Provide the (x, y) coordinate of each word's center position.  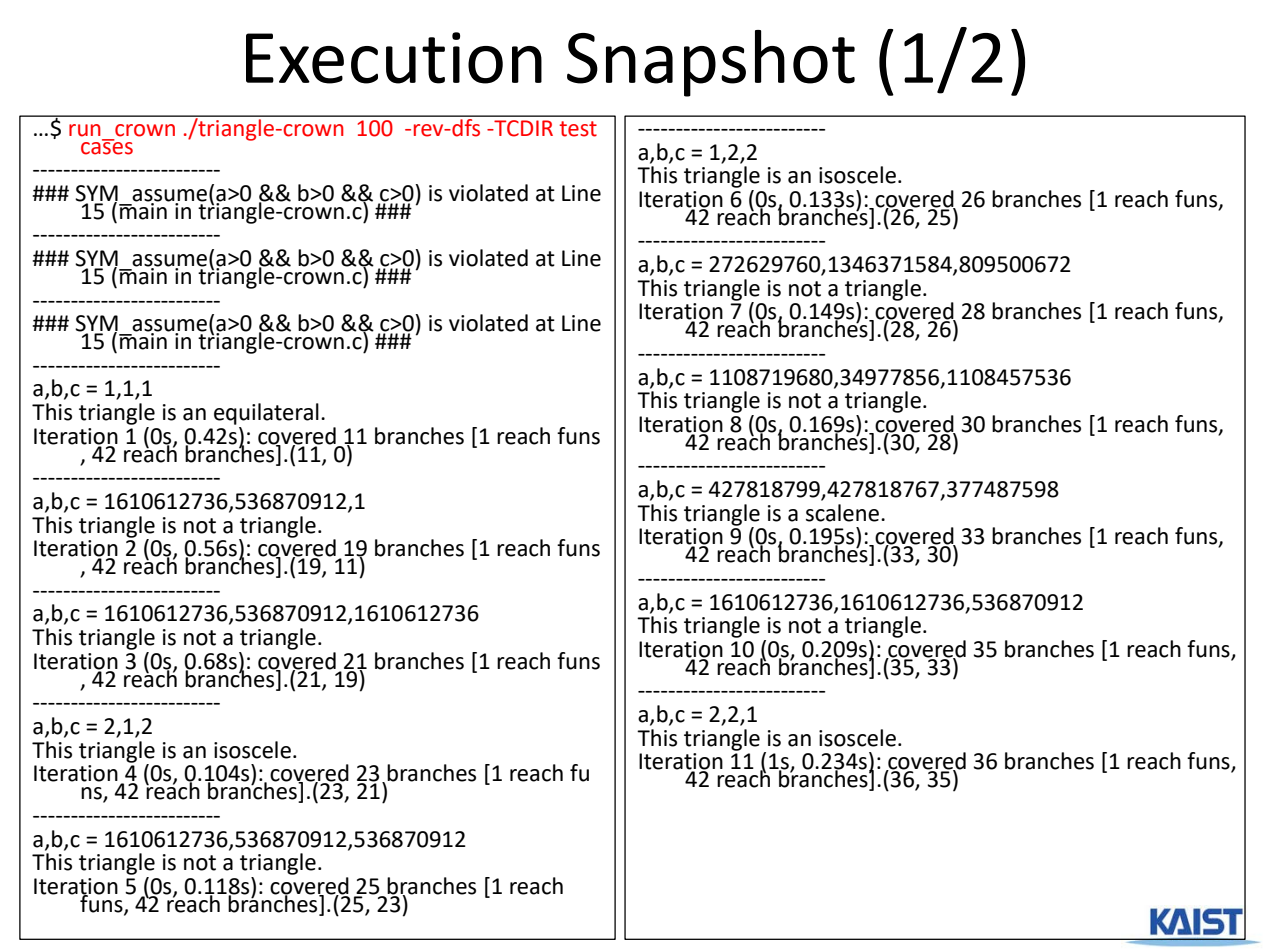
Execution (394, 58)
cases (107, 147)
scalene (842, 513)
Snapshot (711, 63)
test (578, 129)
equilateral (266, 414)
